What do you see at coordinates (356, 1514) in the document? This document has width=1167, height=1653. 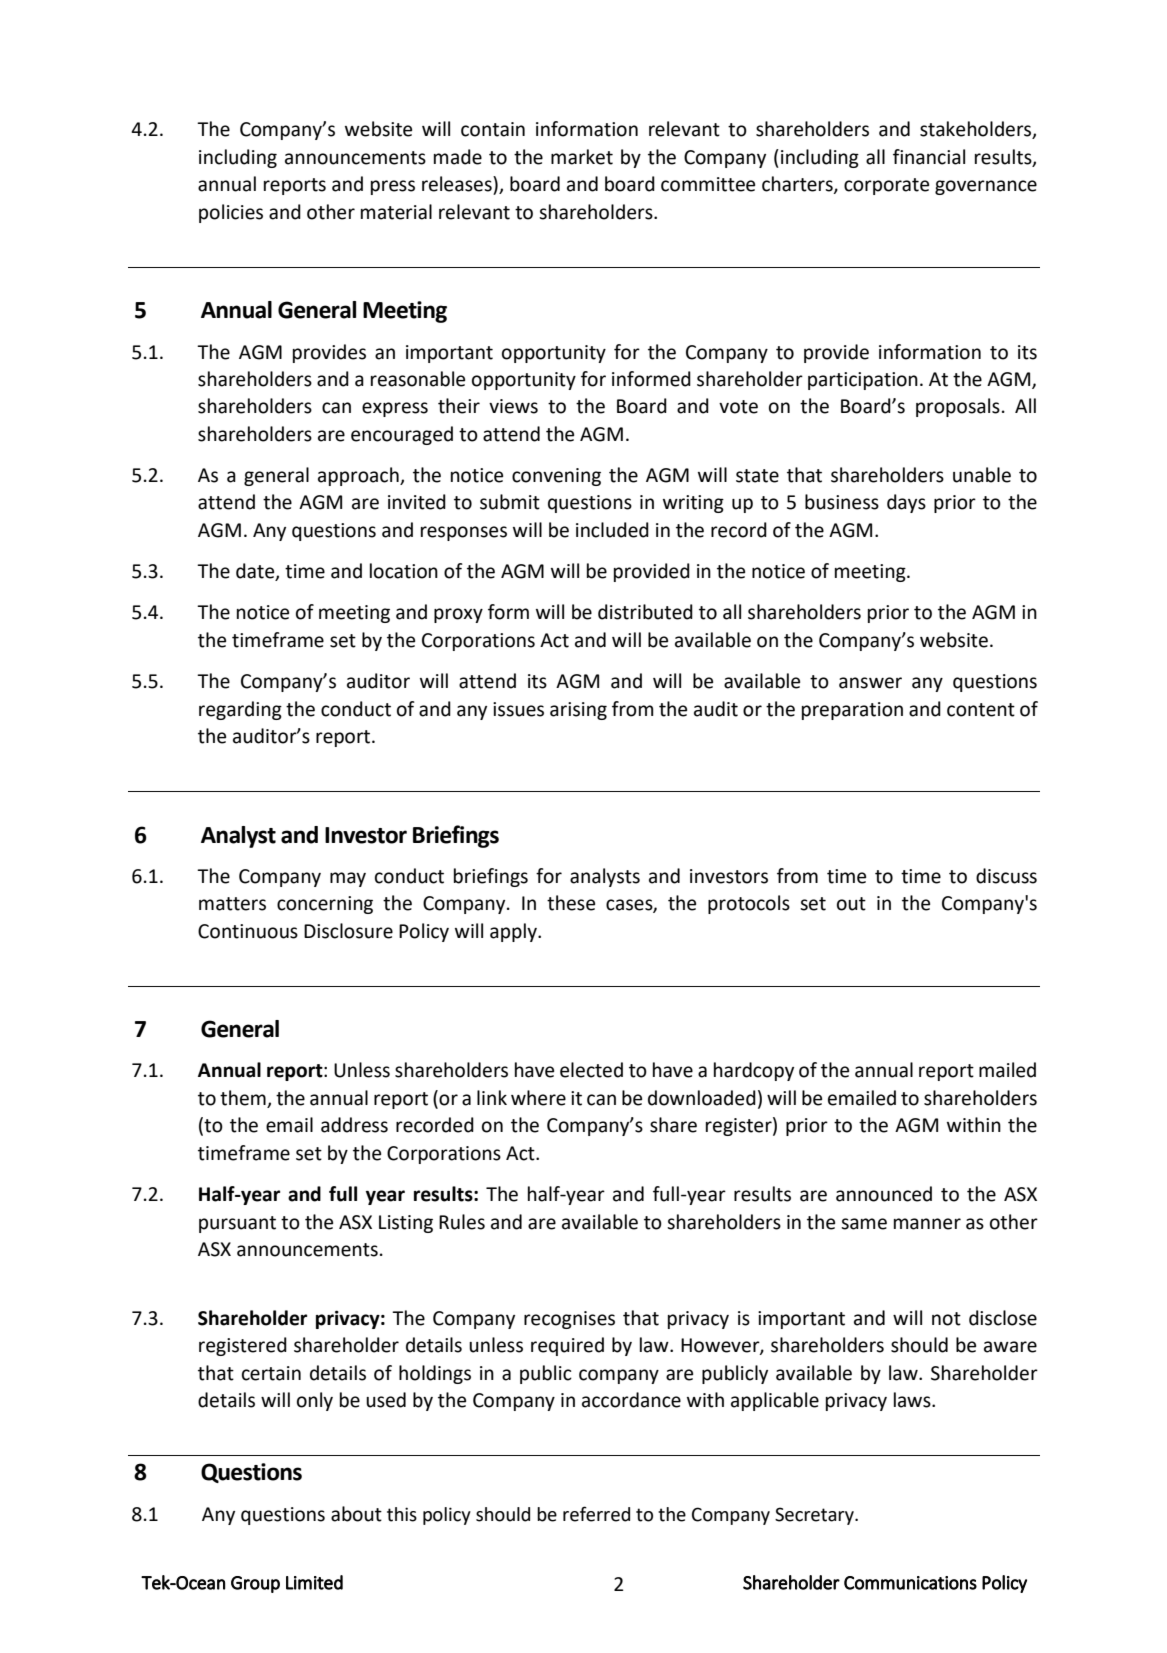 I see `about` at bounding box center [356, 1514].
